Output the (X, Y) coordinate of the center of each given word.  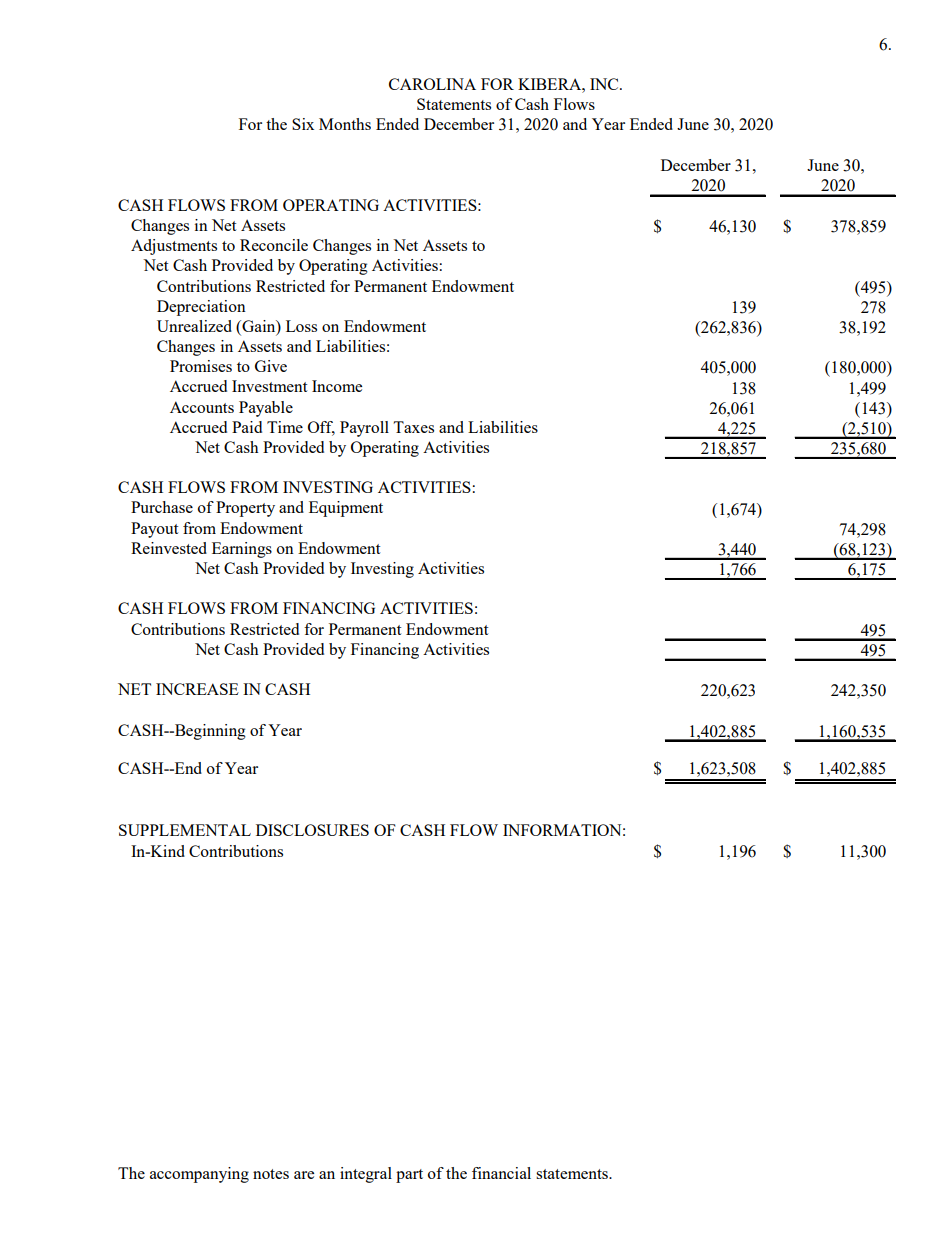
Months (345, 124)
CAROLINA (432, 84)
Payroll (364, 429)
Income (337, 386)
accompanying (199, 1175)
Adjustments (174, 247)
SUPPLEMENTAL (185, 830)
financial (501, 1173)
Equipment (346, 509)
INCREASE (197, 689)
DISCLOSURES (312, 830)
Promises (201, 366)
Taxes (413, 427)
